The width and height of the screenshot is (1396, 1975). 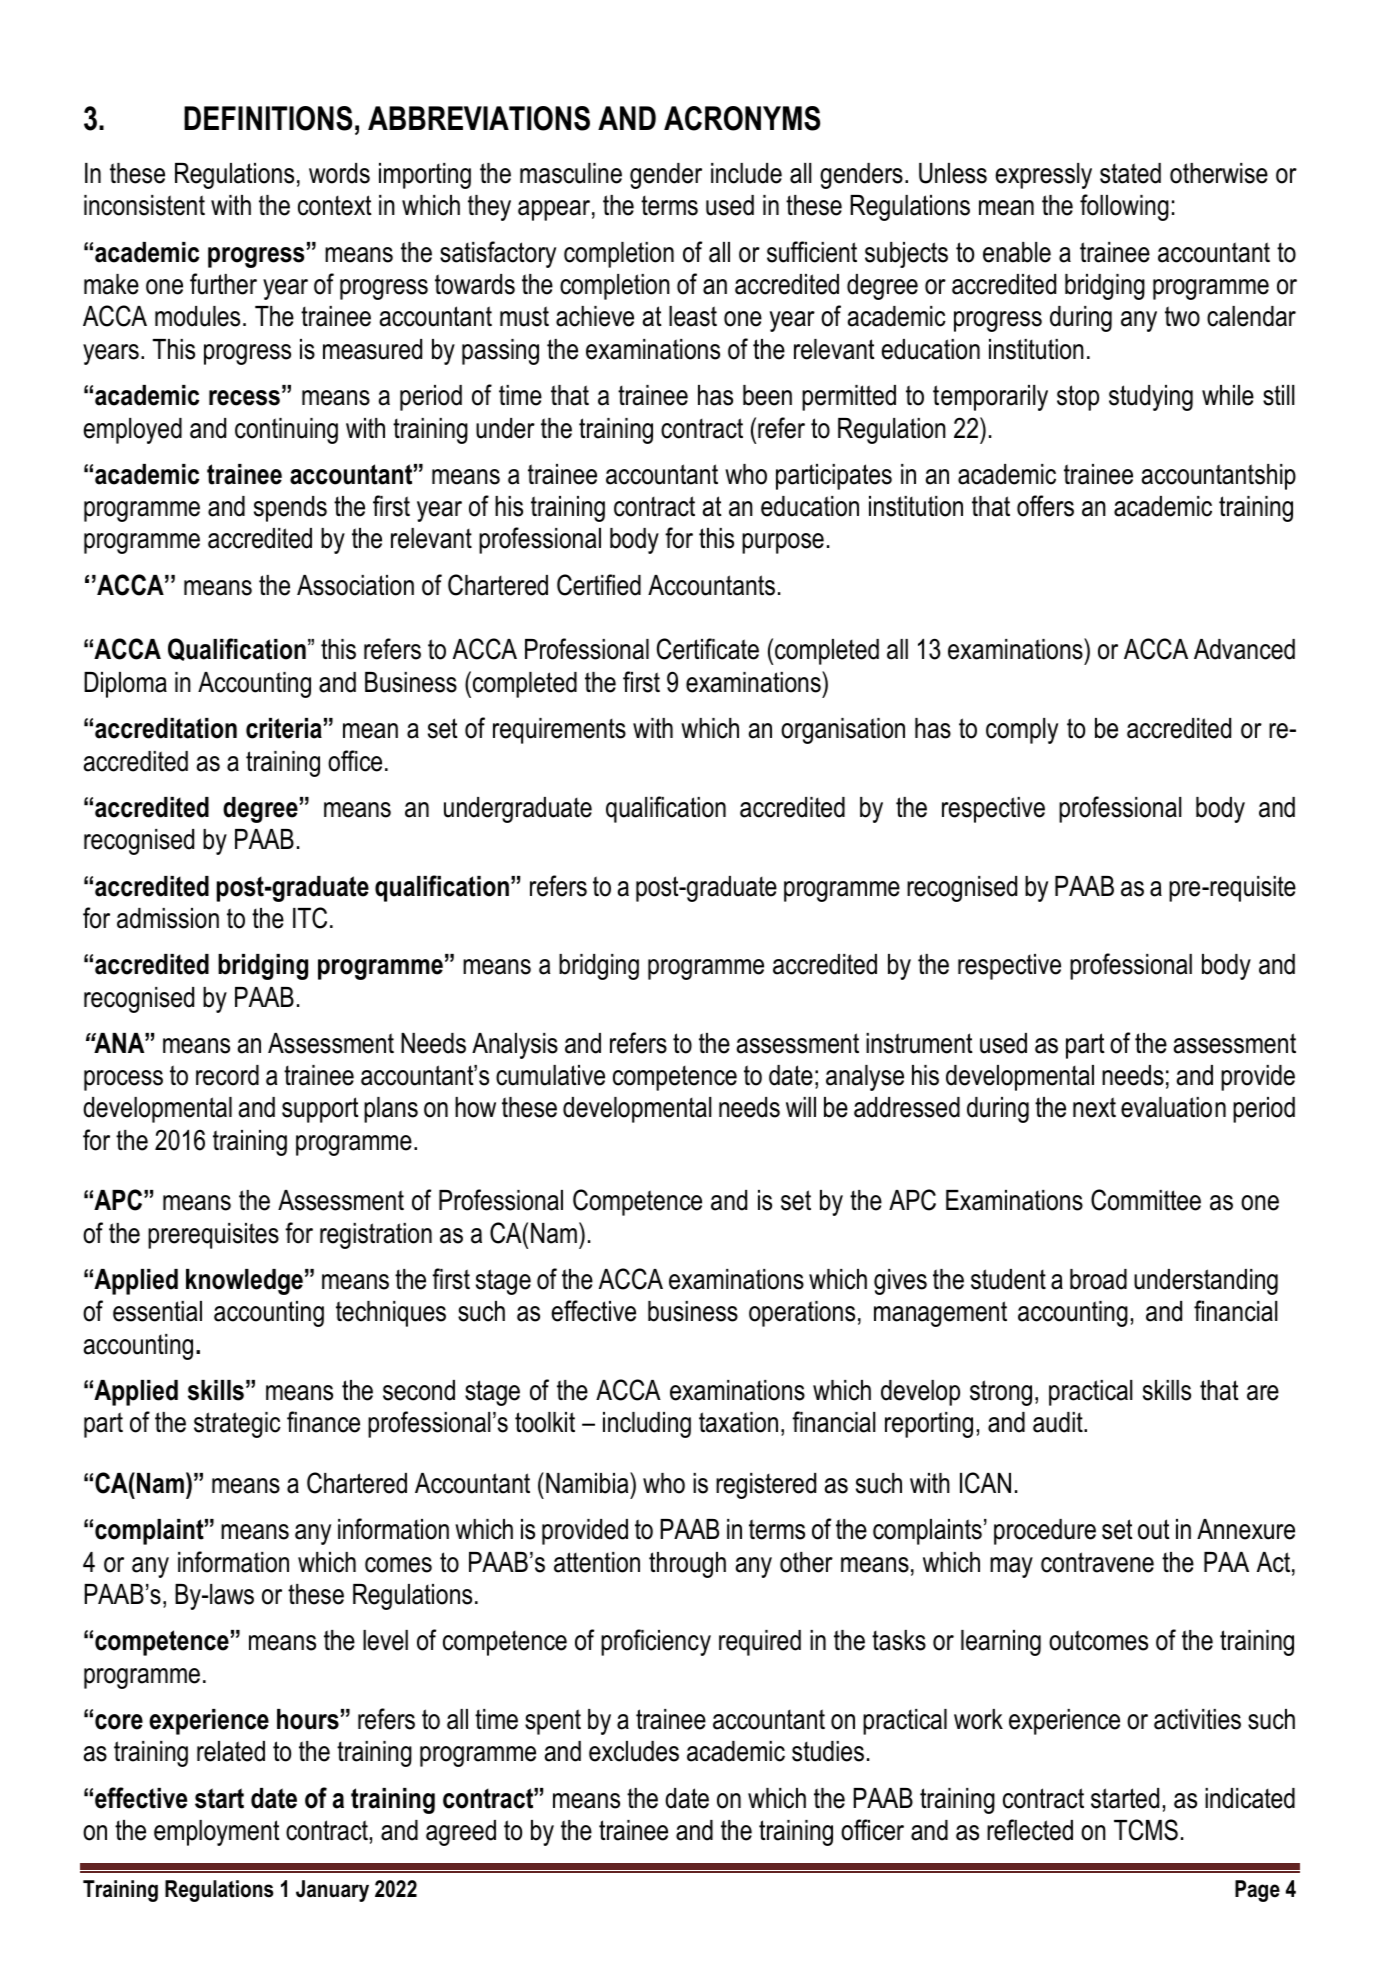 What do you see at coordinates (244, 1282) in the screenshot?
I see `knowledge` at bounding box center [244, 1282].
